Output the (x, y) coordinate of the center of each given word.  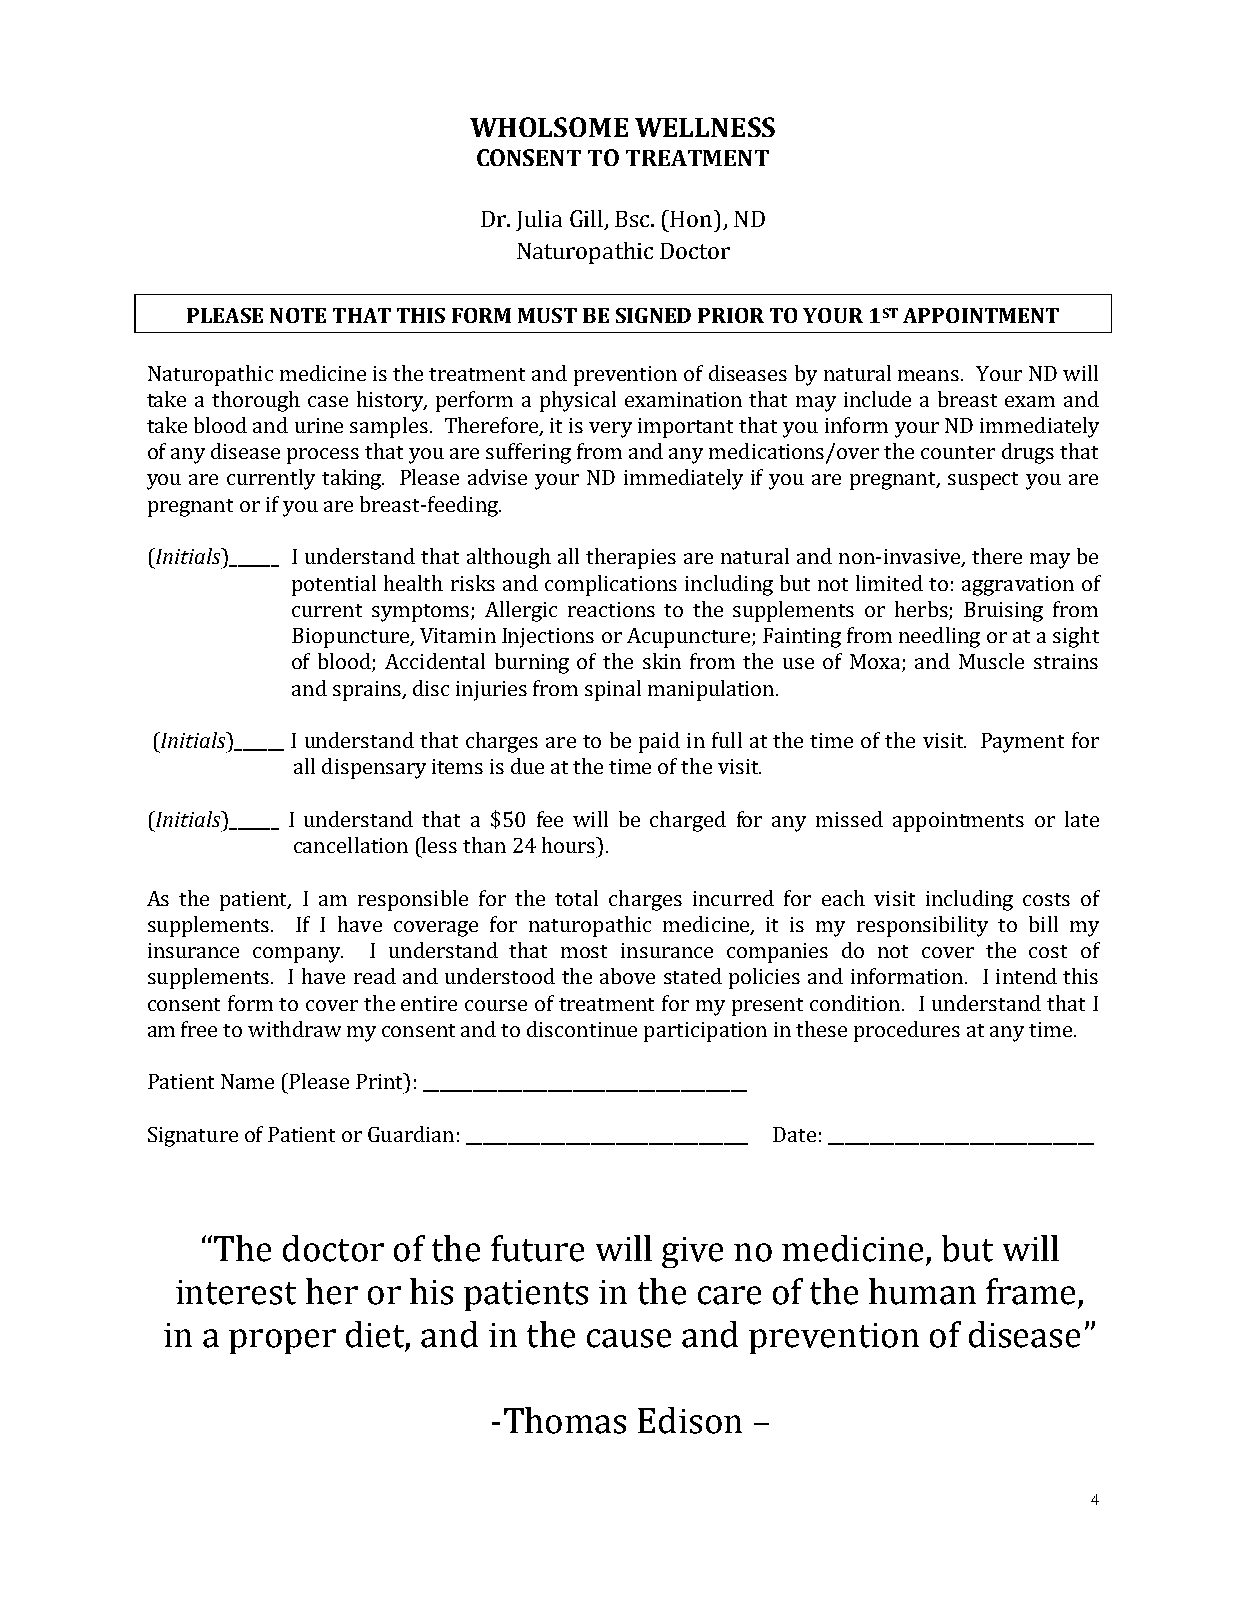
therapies (631, 558)
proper (282, 1341)
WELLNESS (705, 127)
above (627, 976)
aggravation (1018, 586)
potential (334, 585)
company (298, 955)
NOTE (298, 315)
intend (1026, 976)
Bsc (633, 219)
